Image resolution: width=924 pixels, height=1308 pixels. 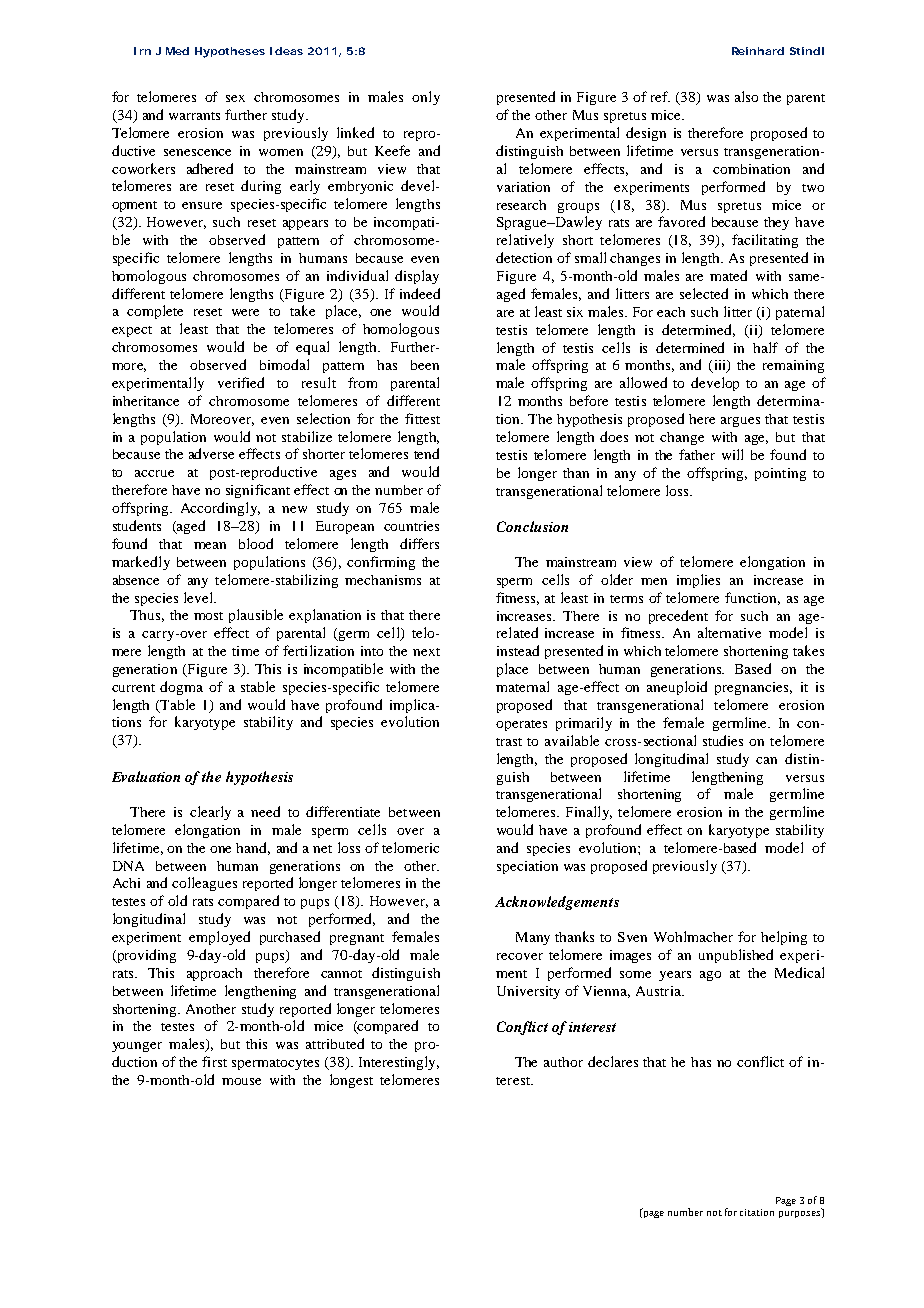 What do you see at coordinates (521, 725) in the image?
I see `operates` at bounding box center [521, 725].
